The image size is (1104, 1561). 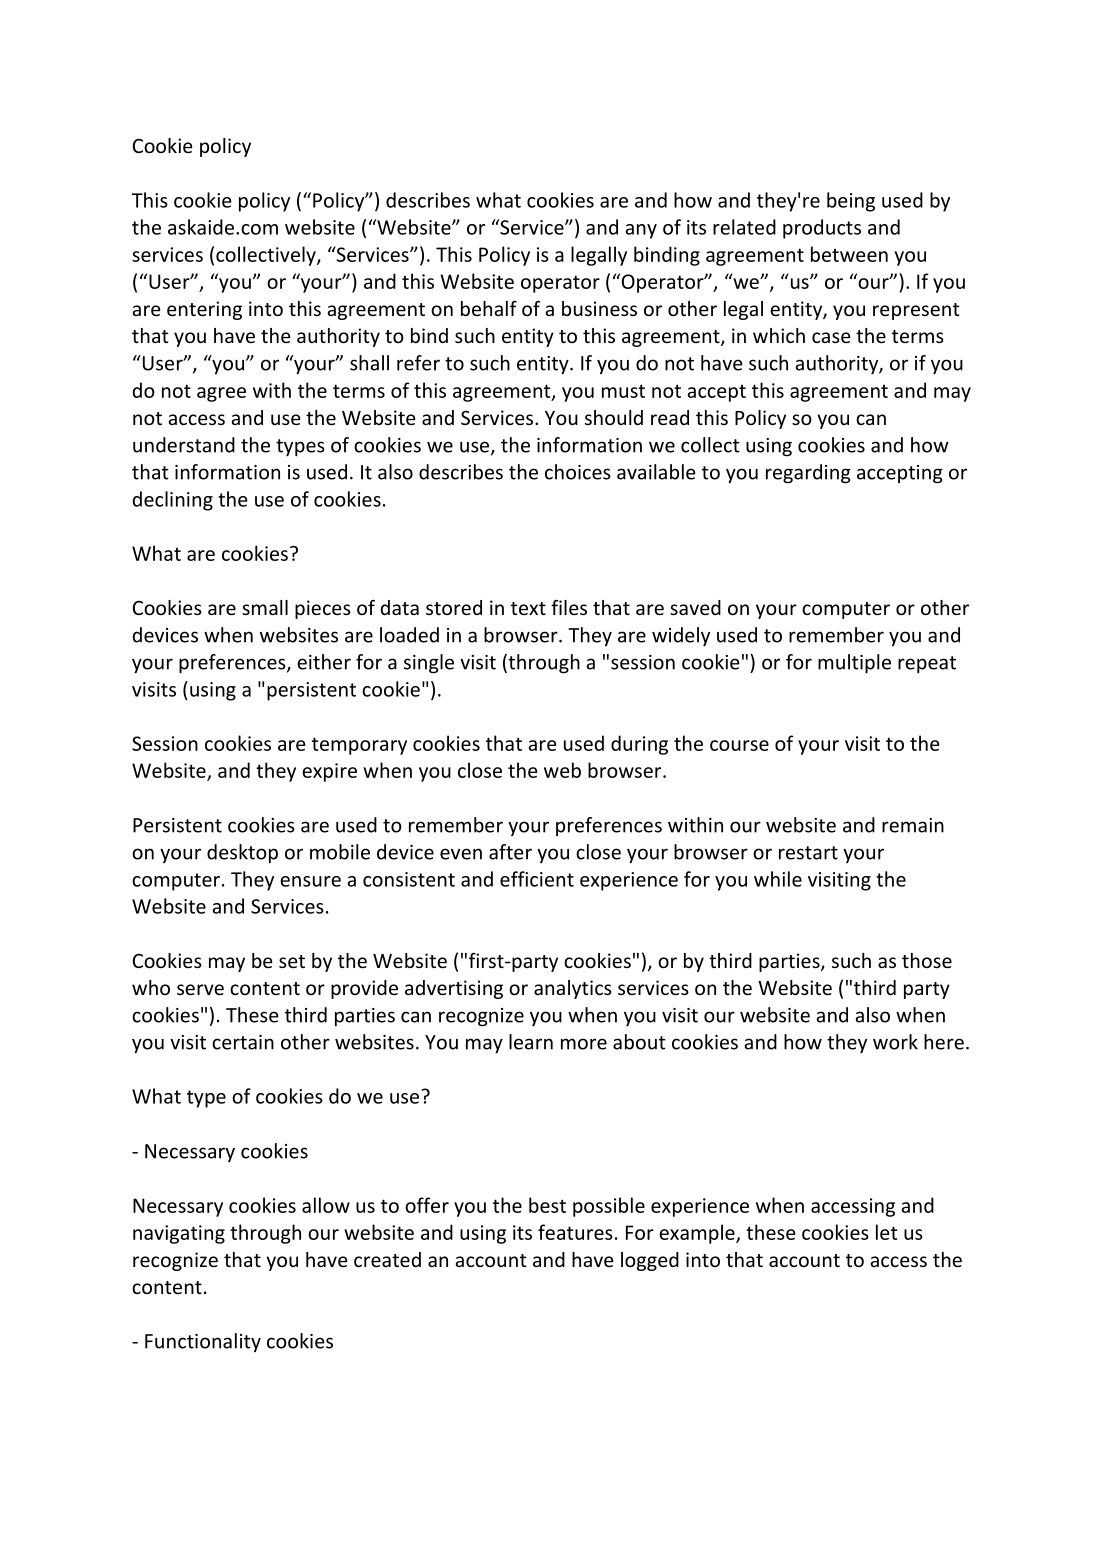 What do you see at coordinates (243, 1042) in the image?
I see `certain` at bounding box center [243, 1042].
